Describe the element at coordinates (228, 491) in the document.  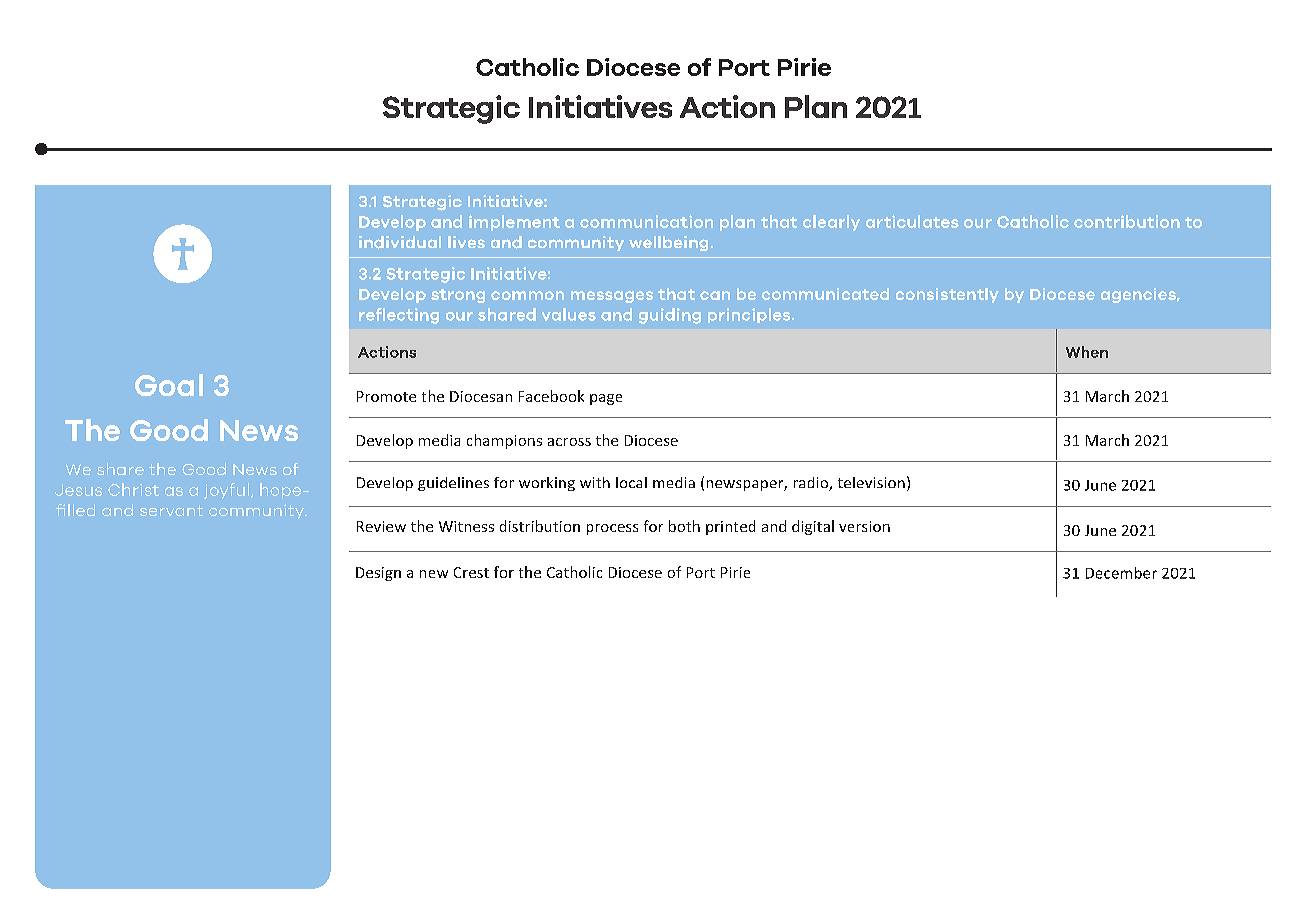
I see `joyful` at that location.
